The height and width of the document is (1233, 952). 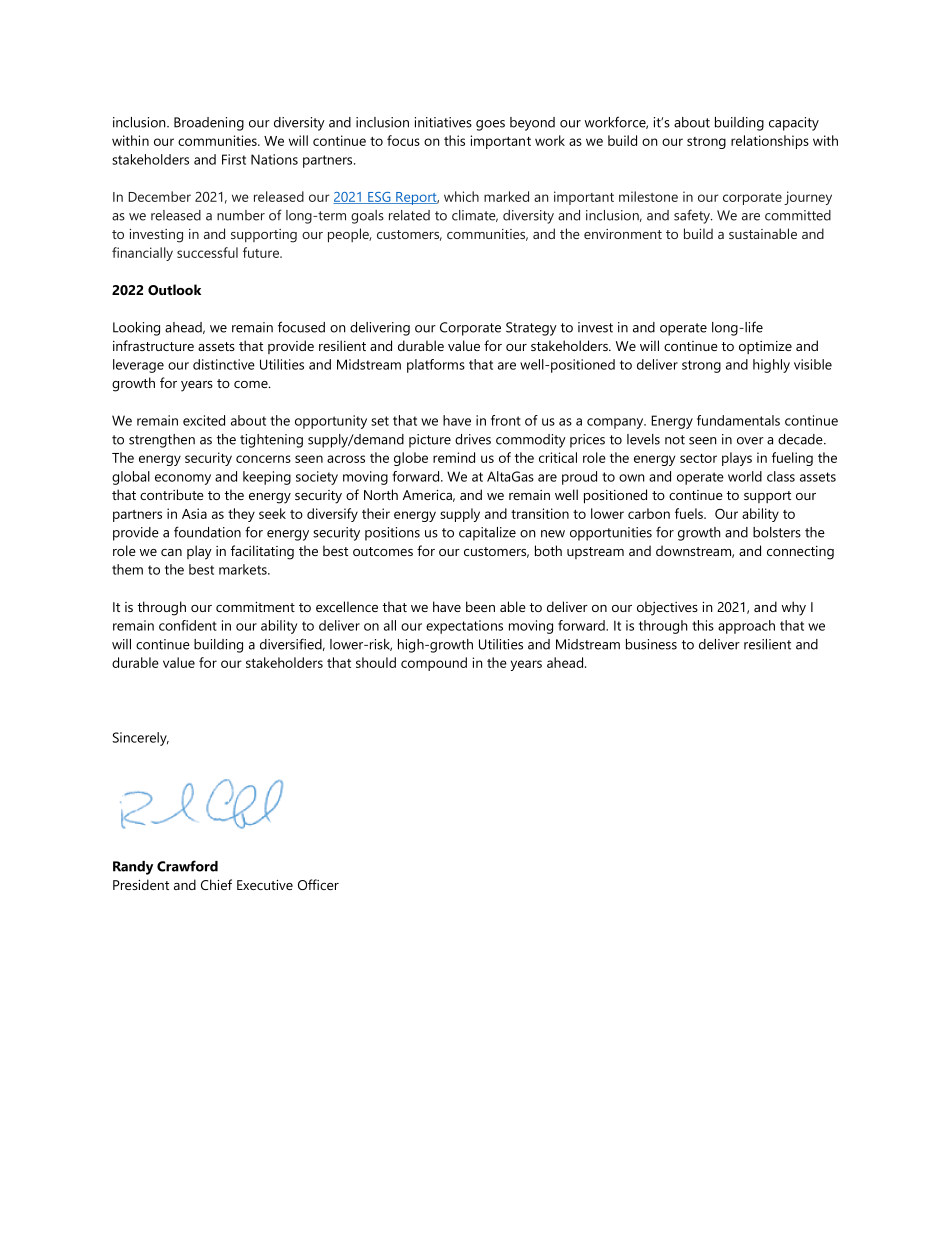 I want to click on approach, so click(x=746, y=627).
